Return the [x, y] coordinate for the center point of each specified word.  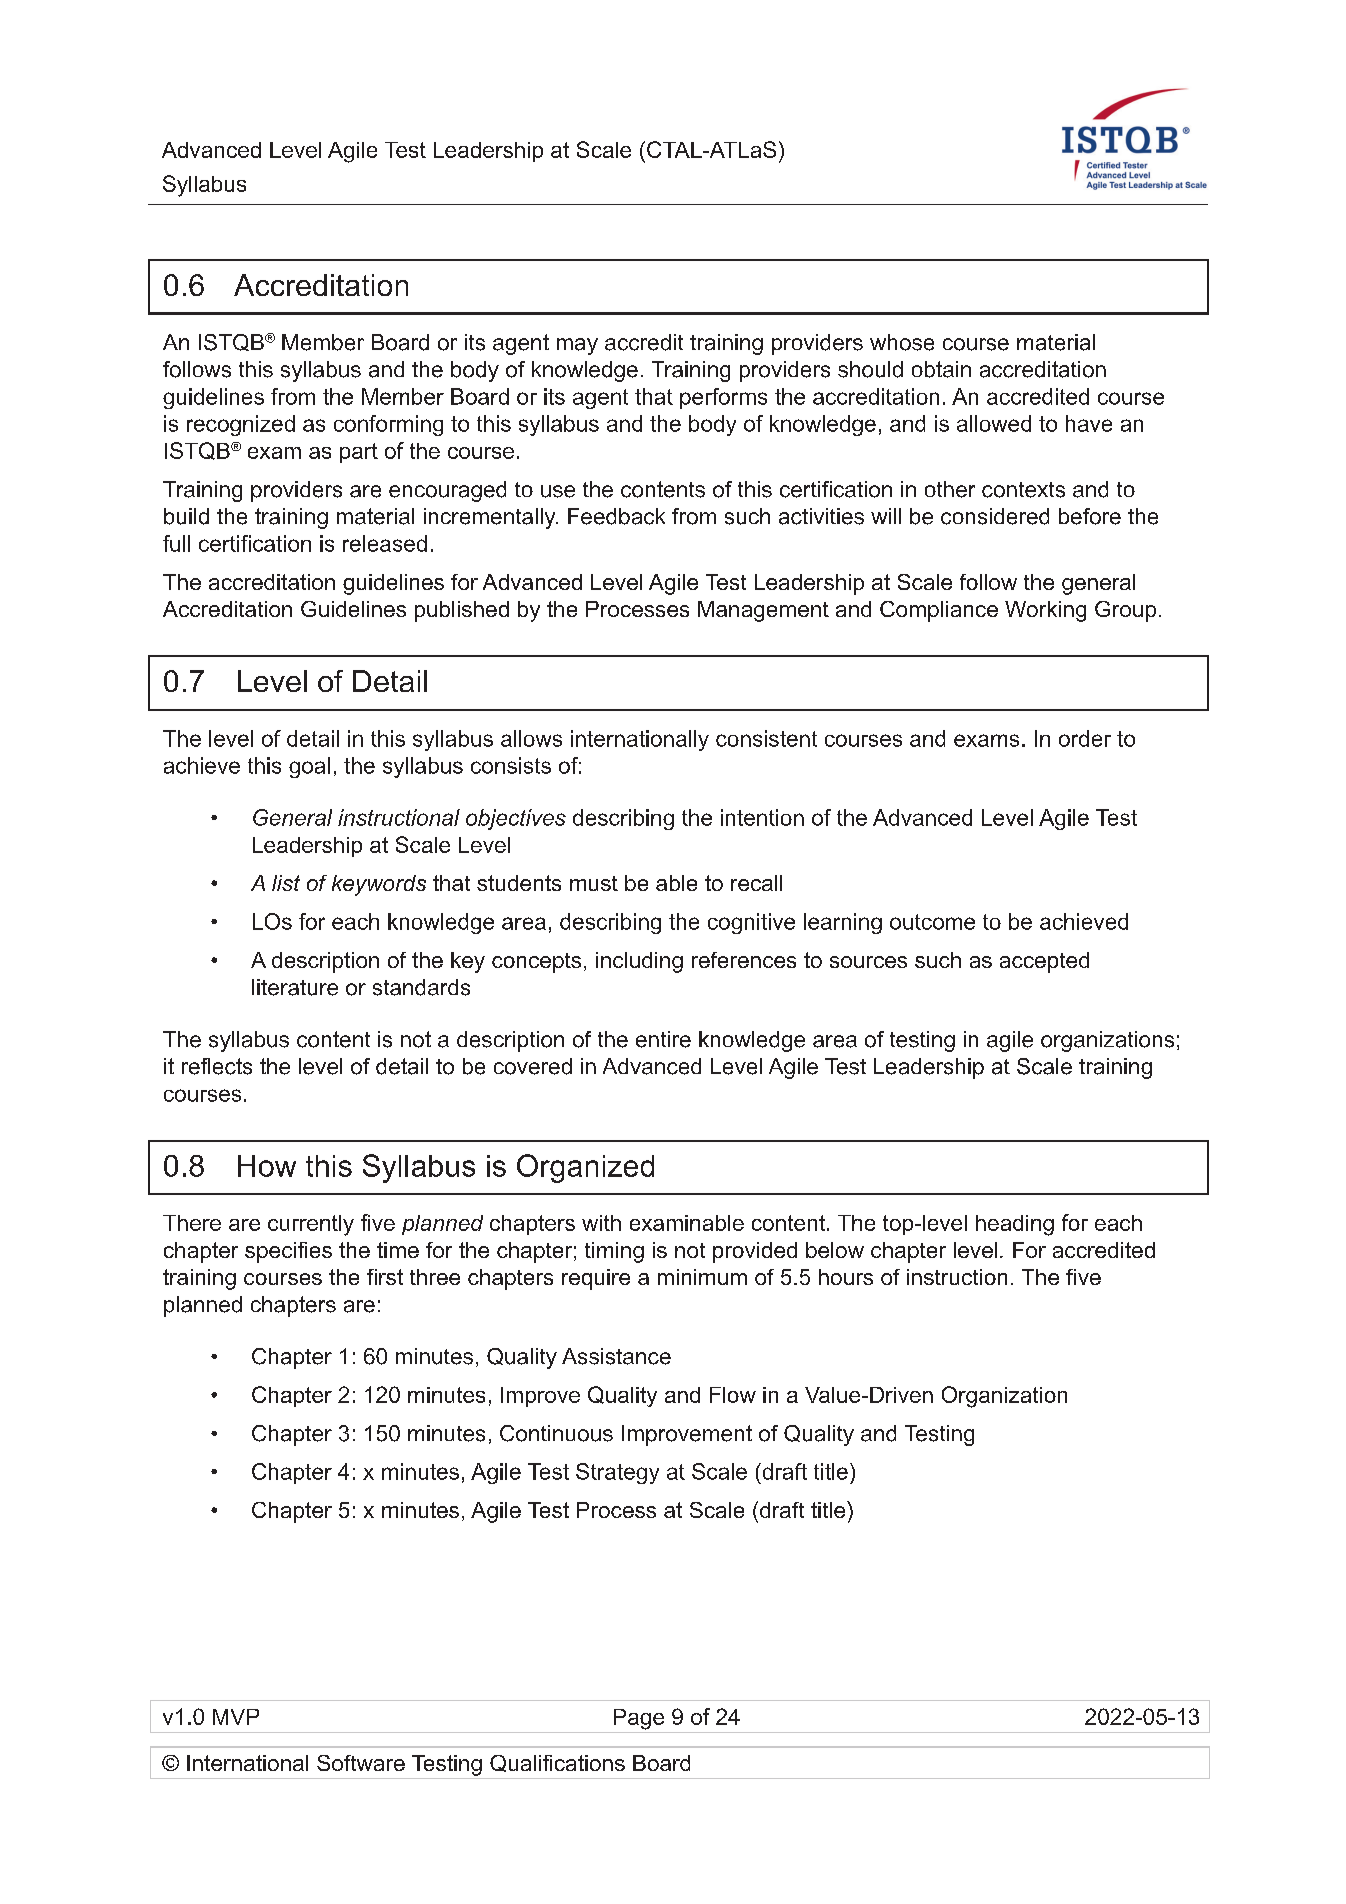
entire [663, 1039]
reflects [217, 1066]
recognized [241, 425]
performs [723, 398]
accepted [1044, 962]
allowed [994, 423]
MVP [236, 1717]
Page [639, 1719]
